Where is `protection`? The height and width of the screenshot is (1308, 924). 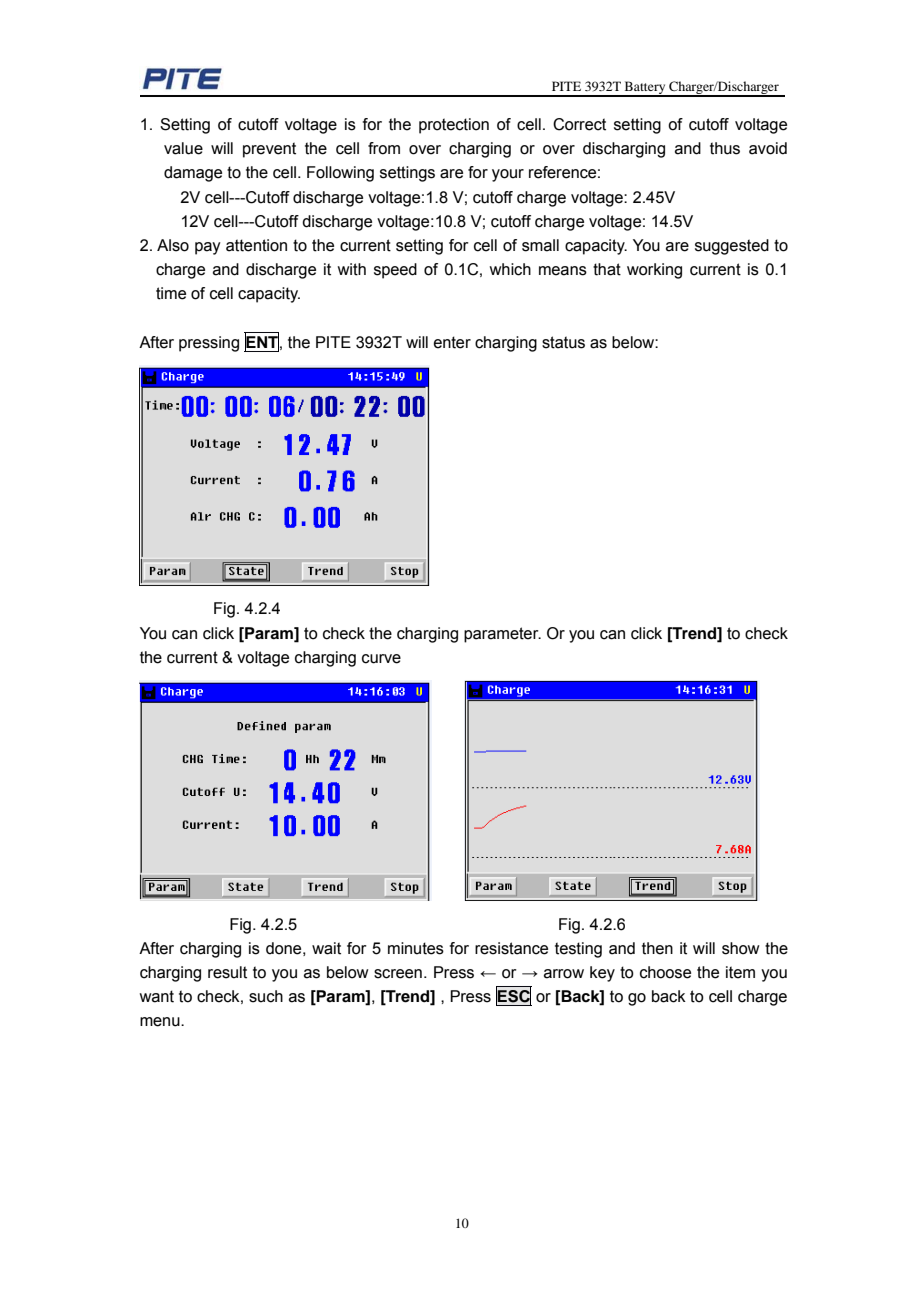
protection is located at coordinates (454, 126).
